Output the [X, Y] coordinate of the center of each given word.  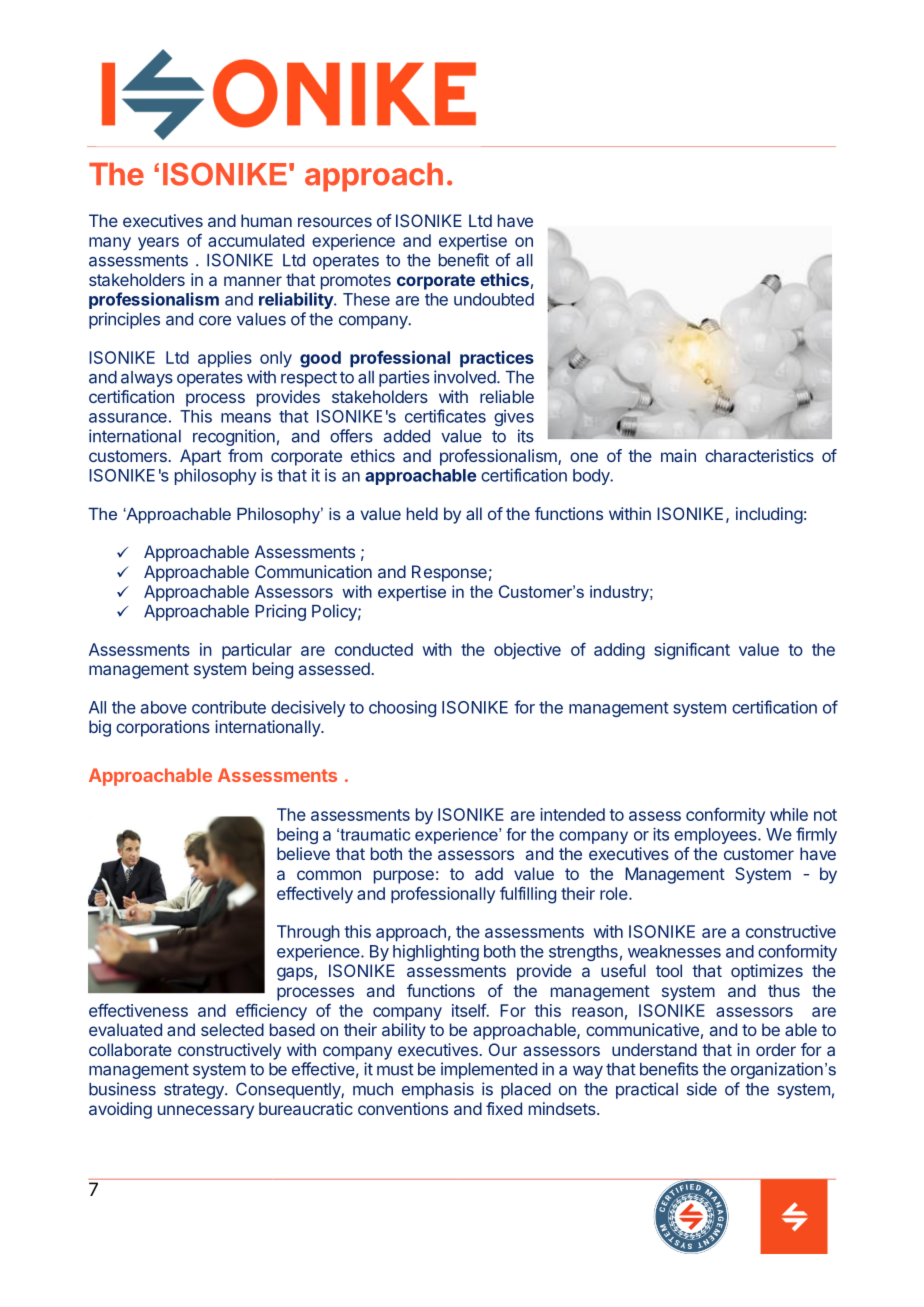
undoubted [494, 299]
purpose [404, 877]
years [158, 244]
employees [716, 836]
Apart [200, 457]
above [164, 707]
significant [692, 651]
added [407, 436]
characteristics [759, 455]
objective [527, 651]
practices [497, 359]
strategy [195, 1091]
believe [303, 853]
